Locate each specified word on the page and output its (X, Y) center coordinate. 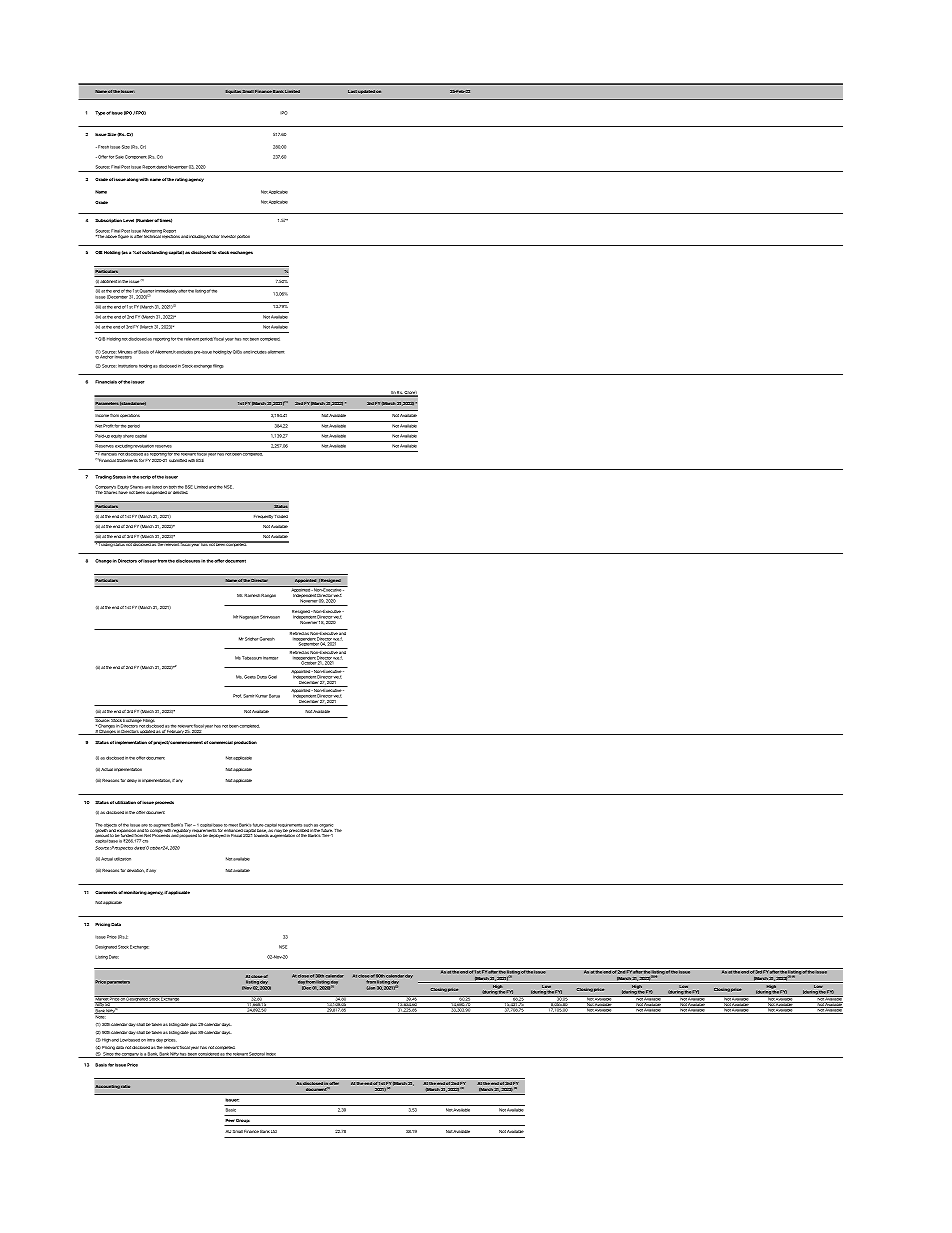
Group (243, 1122)
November (178, 167)
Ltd (274, 1131)
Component (135, 157)
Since (108, 1055)
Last (352, 91)
